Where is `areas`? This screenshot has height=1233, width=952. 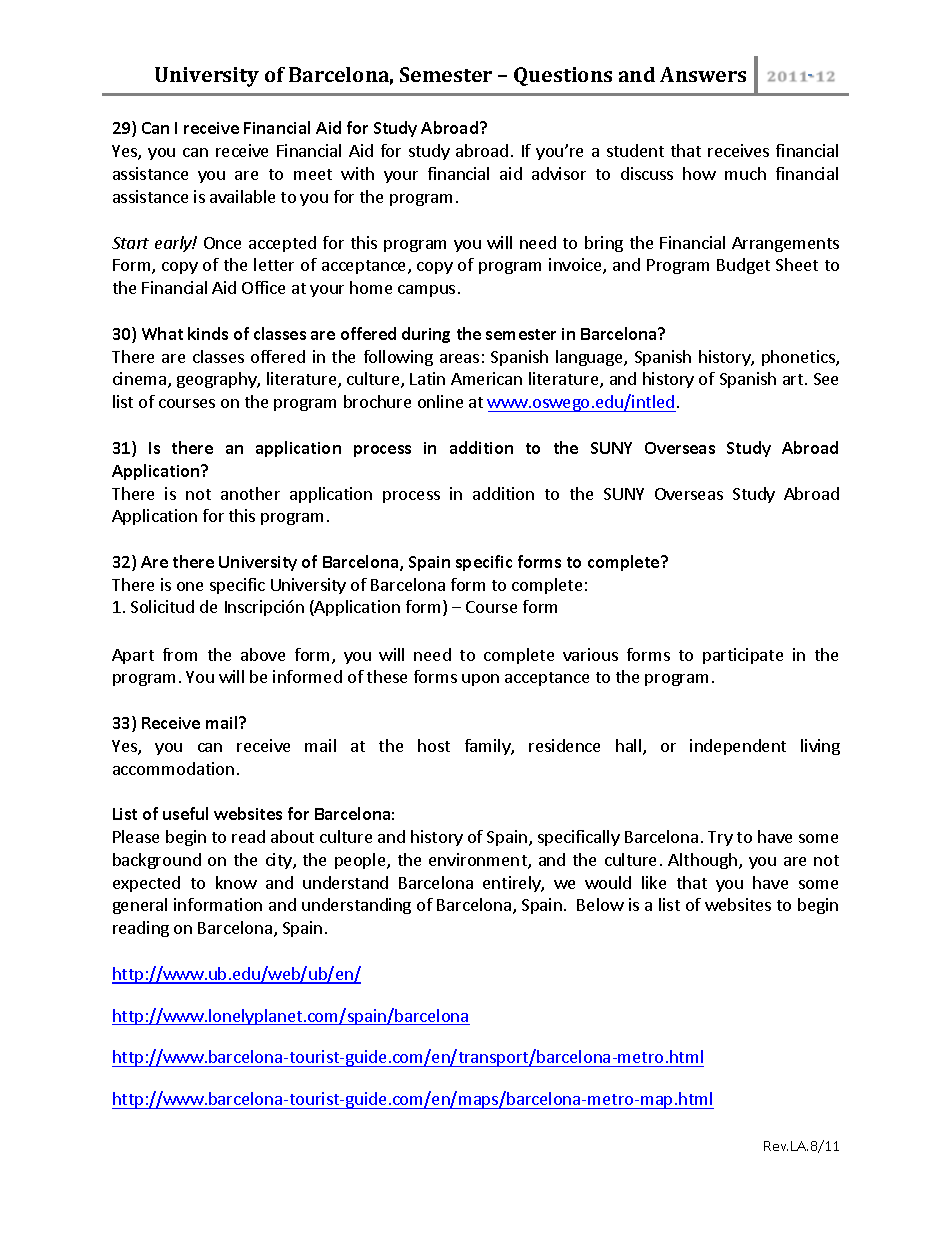
areas is located at coordinates (459, 358).
